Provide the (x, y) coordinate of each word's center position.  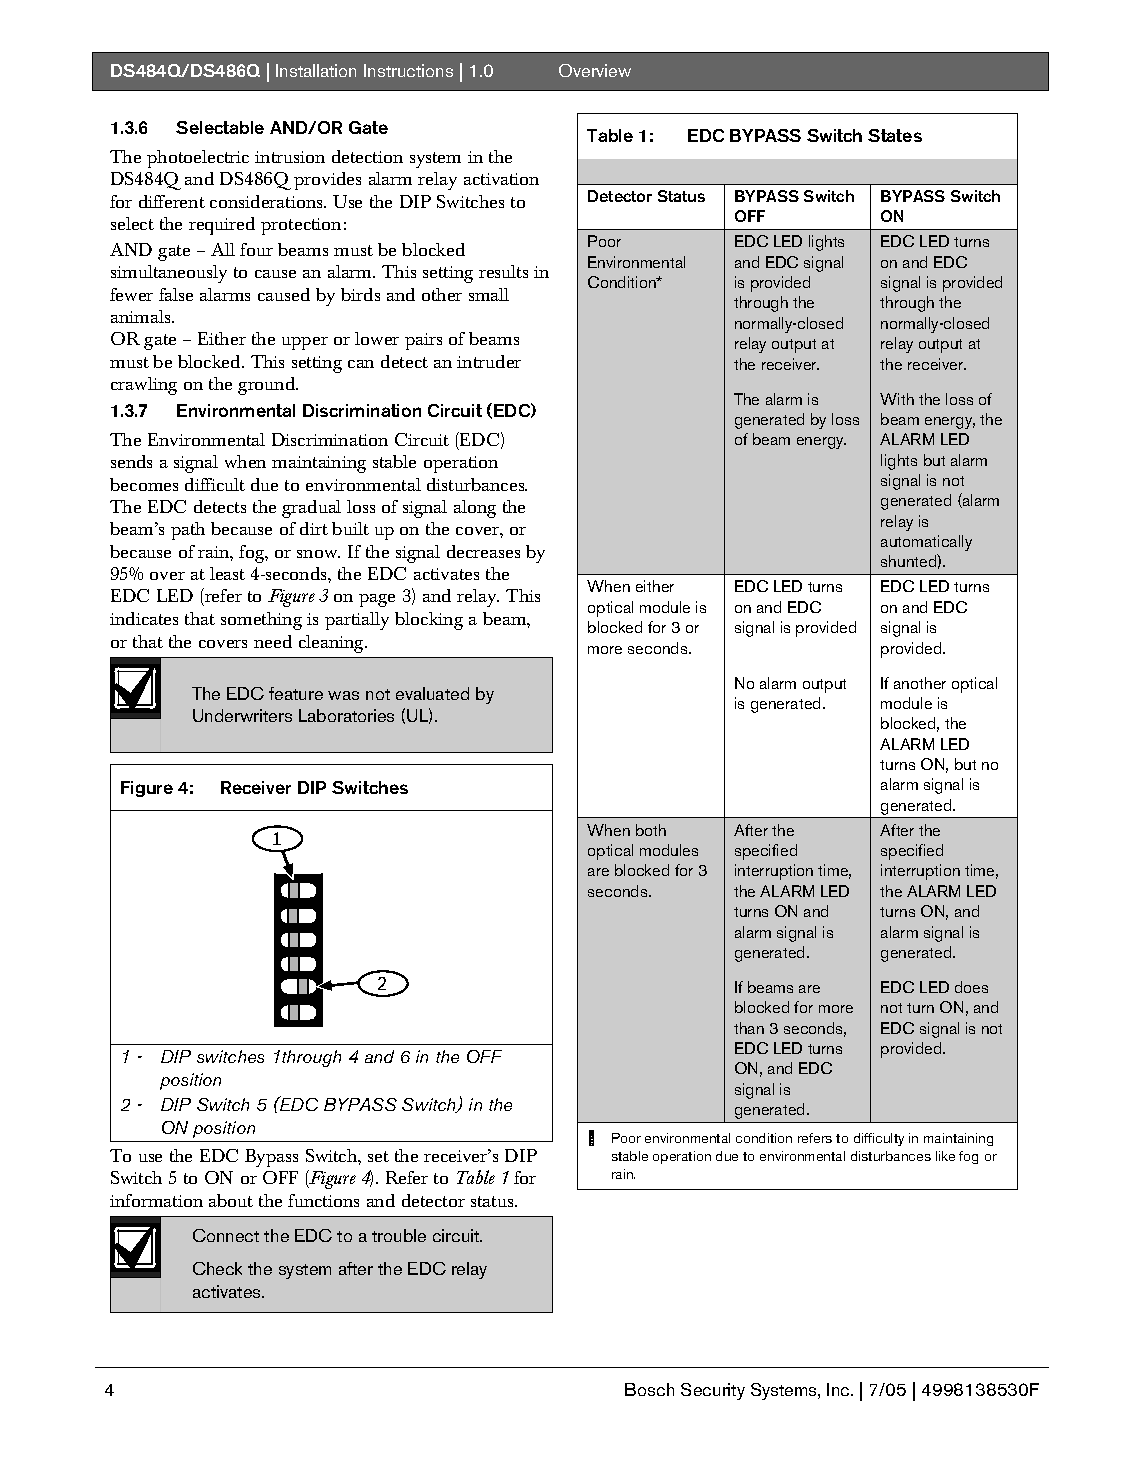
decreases (483, 551)
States (895, 135)
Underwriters (242, 715)
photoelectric (198, 159)
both (651, 830)
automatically (926, 543)
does (971, 987)
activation (501, 179)
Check (217, 1268)
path (188, 531)
